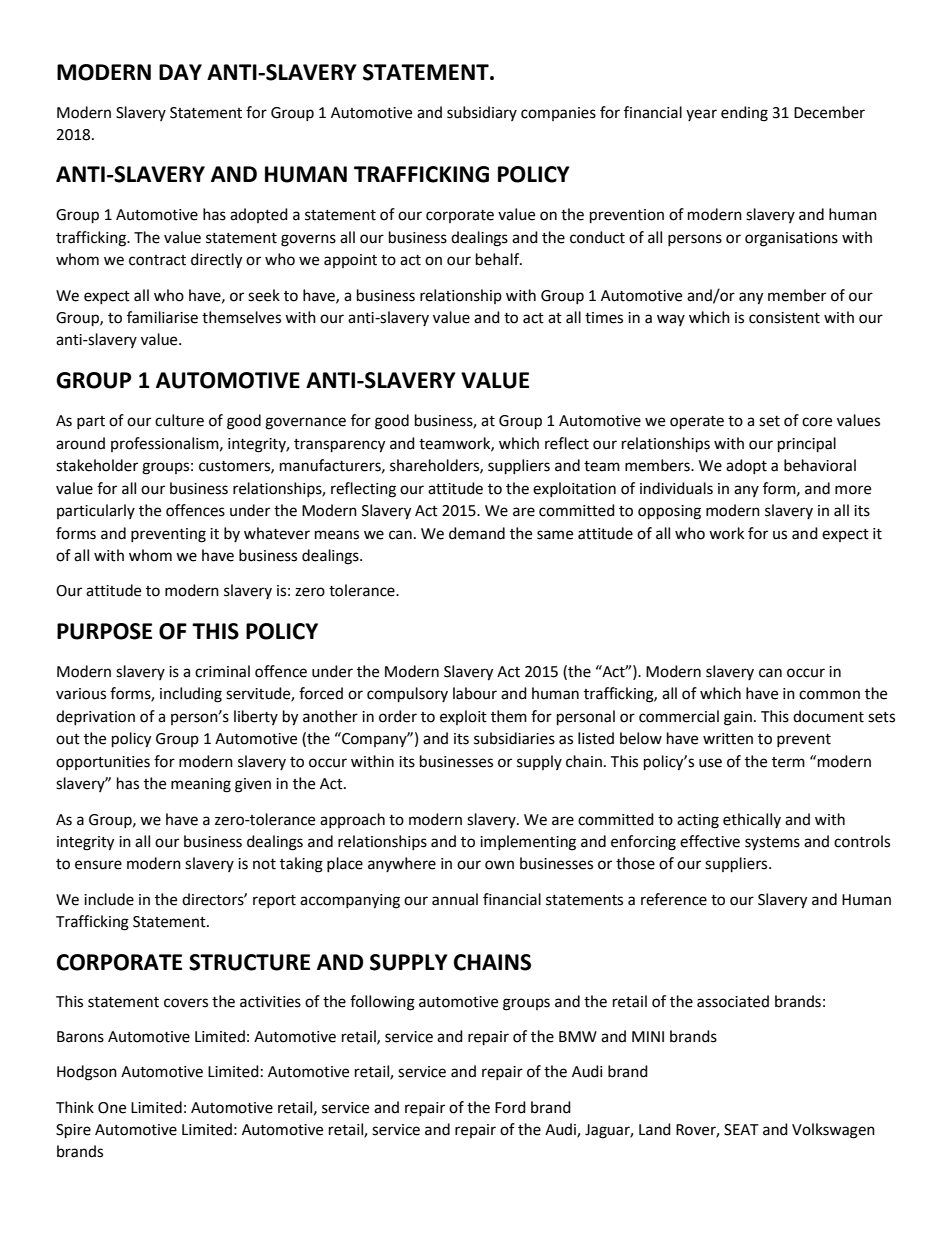 Image resolution: width=952 pixels, height=1233 pixels. What do you see at coordinates (514, 738) in the document?
I see `subsidiaries` at bounding box center [514, 738].
